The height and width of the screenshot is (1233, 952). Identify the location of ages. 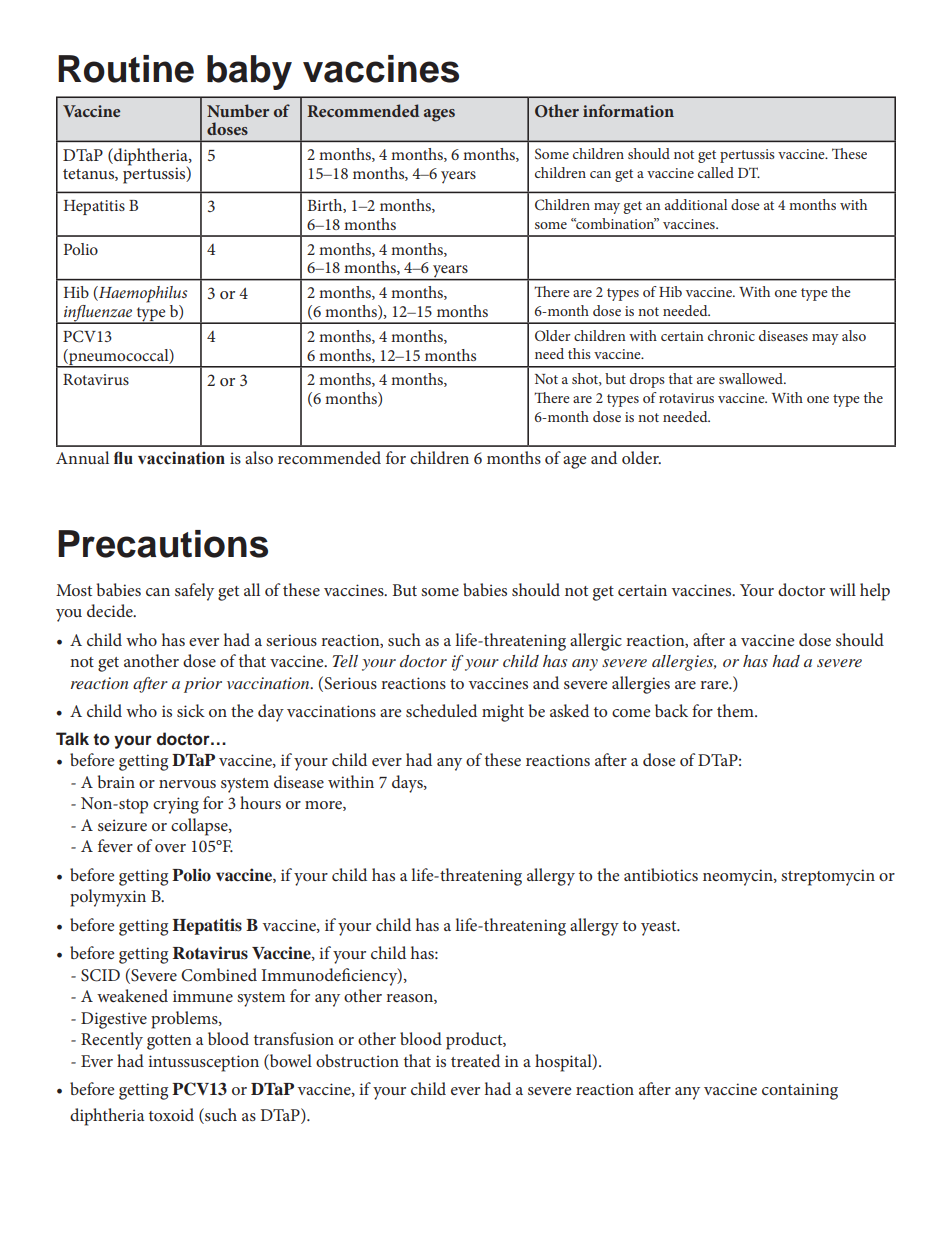
(439, 115).
